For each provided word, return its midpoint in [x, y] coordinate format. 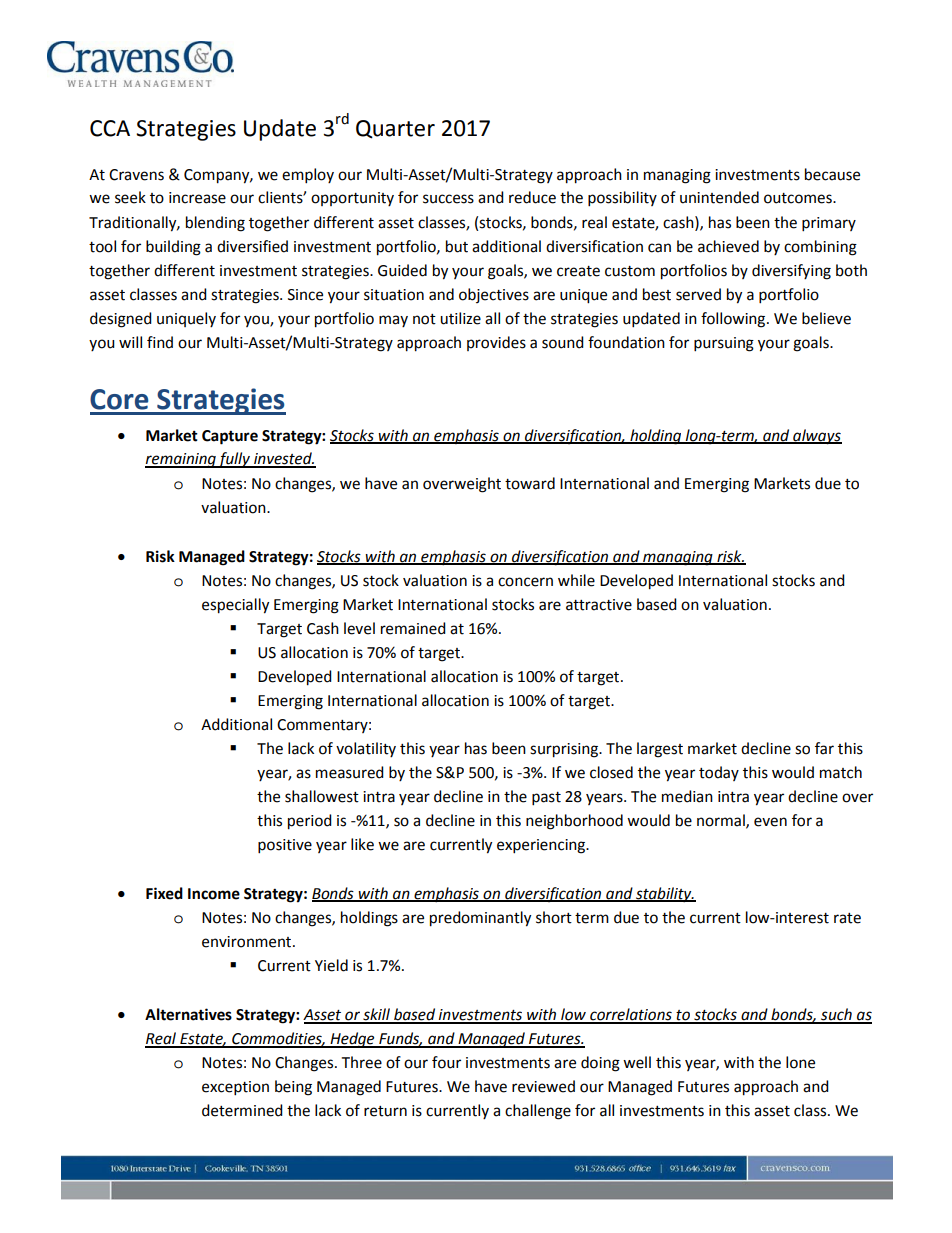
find [160, 342]
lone [800, 1062]
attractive [599, 605]
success [448, 199]
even [770, 822]
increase [197, 198]
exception [235, 1088]
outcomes [799, 198]
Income [214, 894]
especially [235, 606]
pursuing [724, 344]
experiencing [542, 846]
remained [413, 628]
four [446, 1062]
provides [496, 343]
